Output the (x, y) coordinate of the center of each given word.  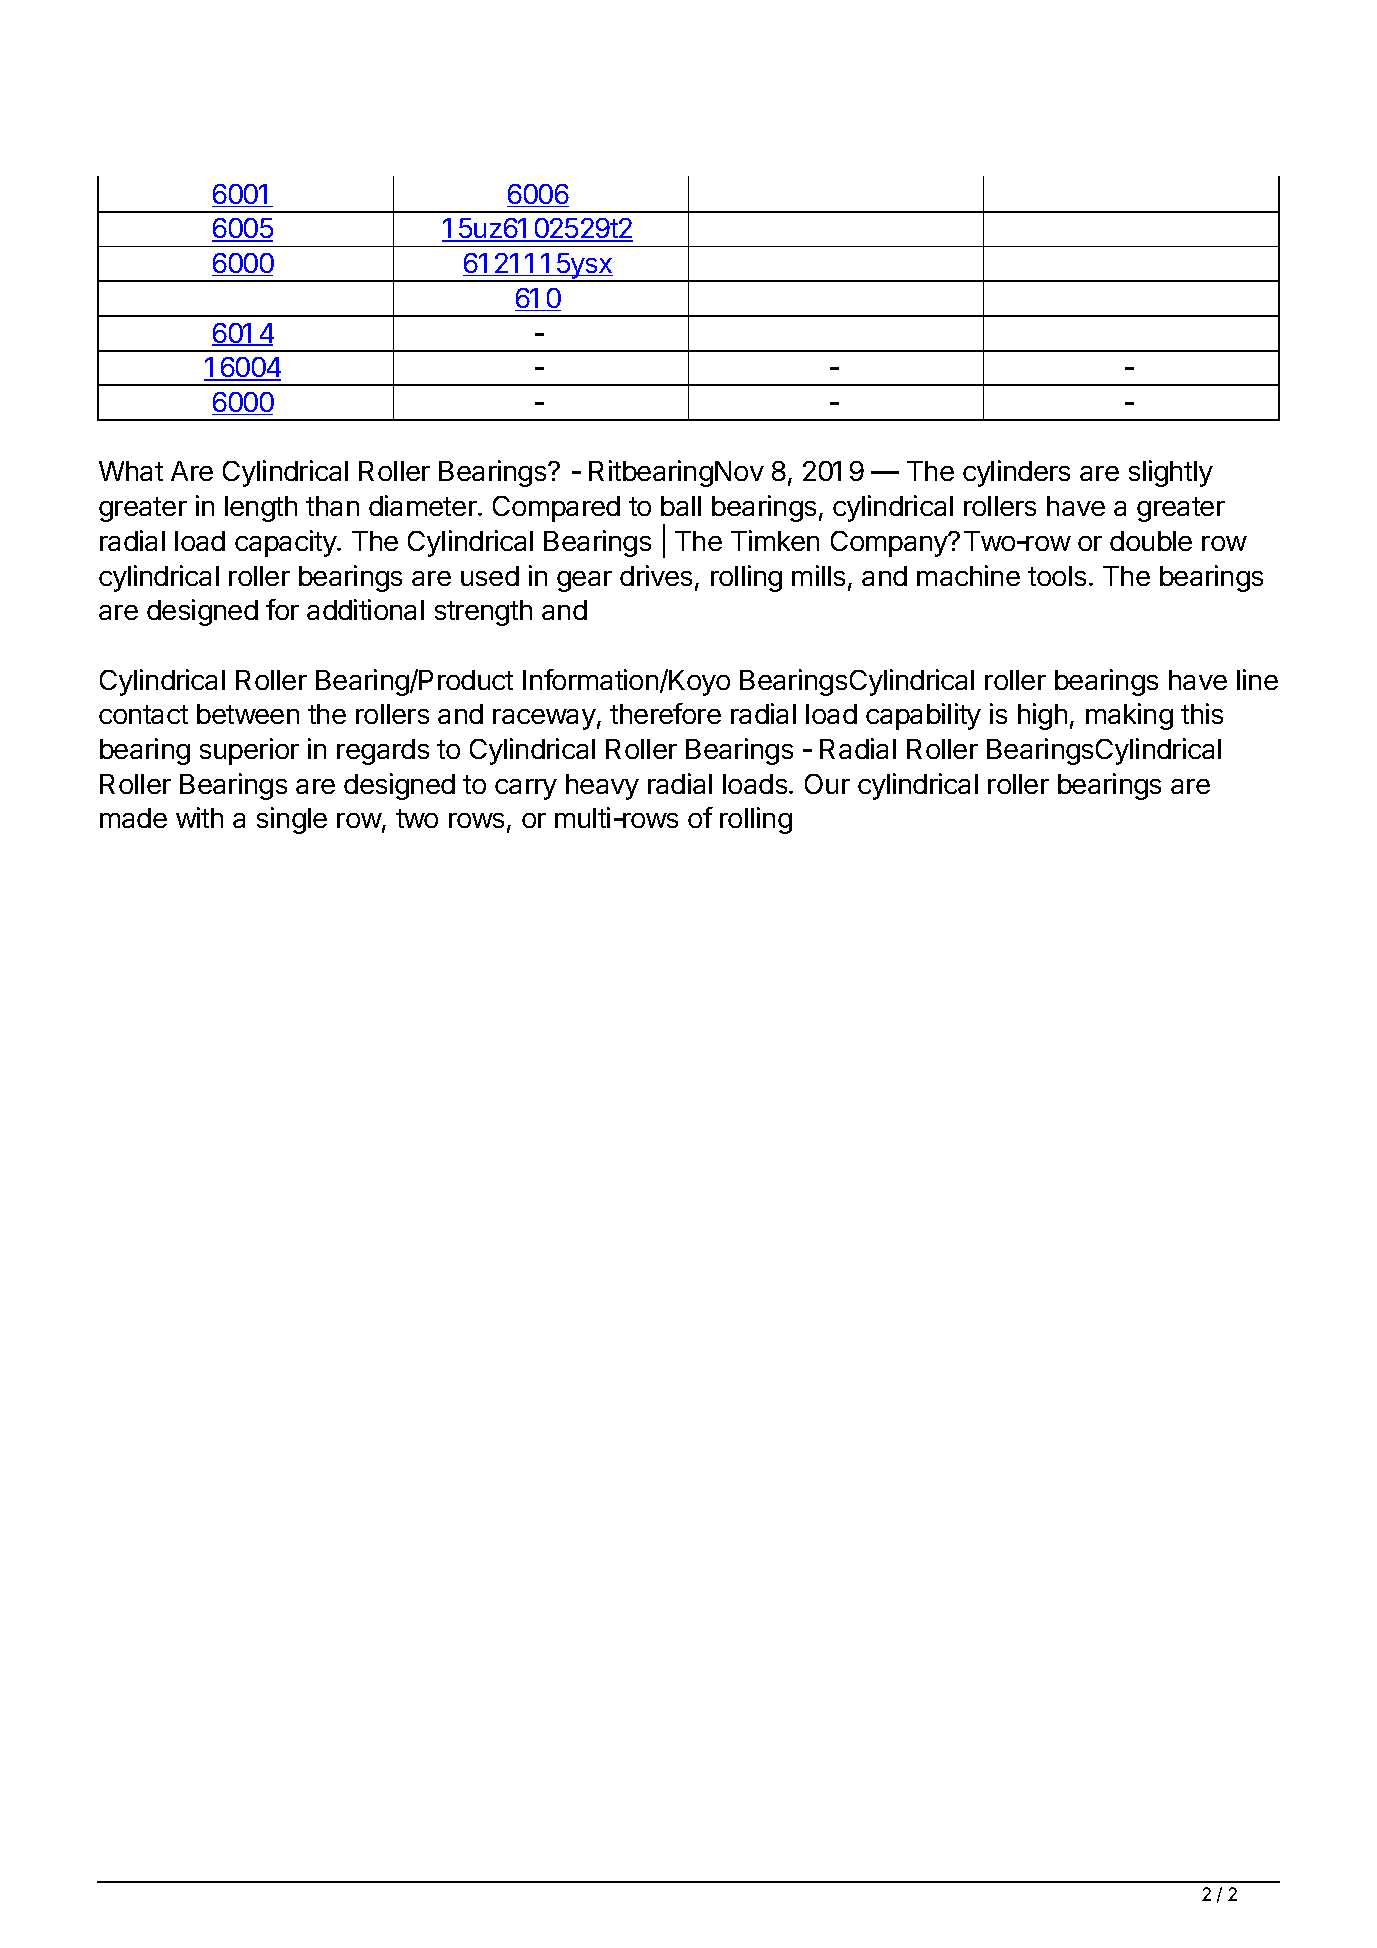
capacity (286, 543)
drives (656, 575)
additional (365, 609)
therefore (665, 713)
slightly (1171, 473)
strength (483, 613)
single (292, 820)
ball (681, 506)
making (1129, 716)
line (1257, 679)
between (248, 714)
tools (1057, 576)
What (131, 471)
